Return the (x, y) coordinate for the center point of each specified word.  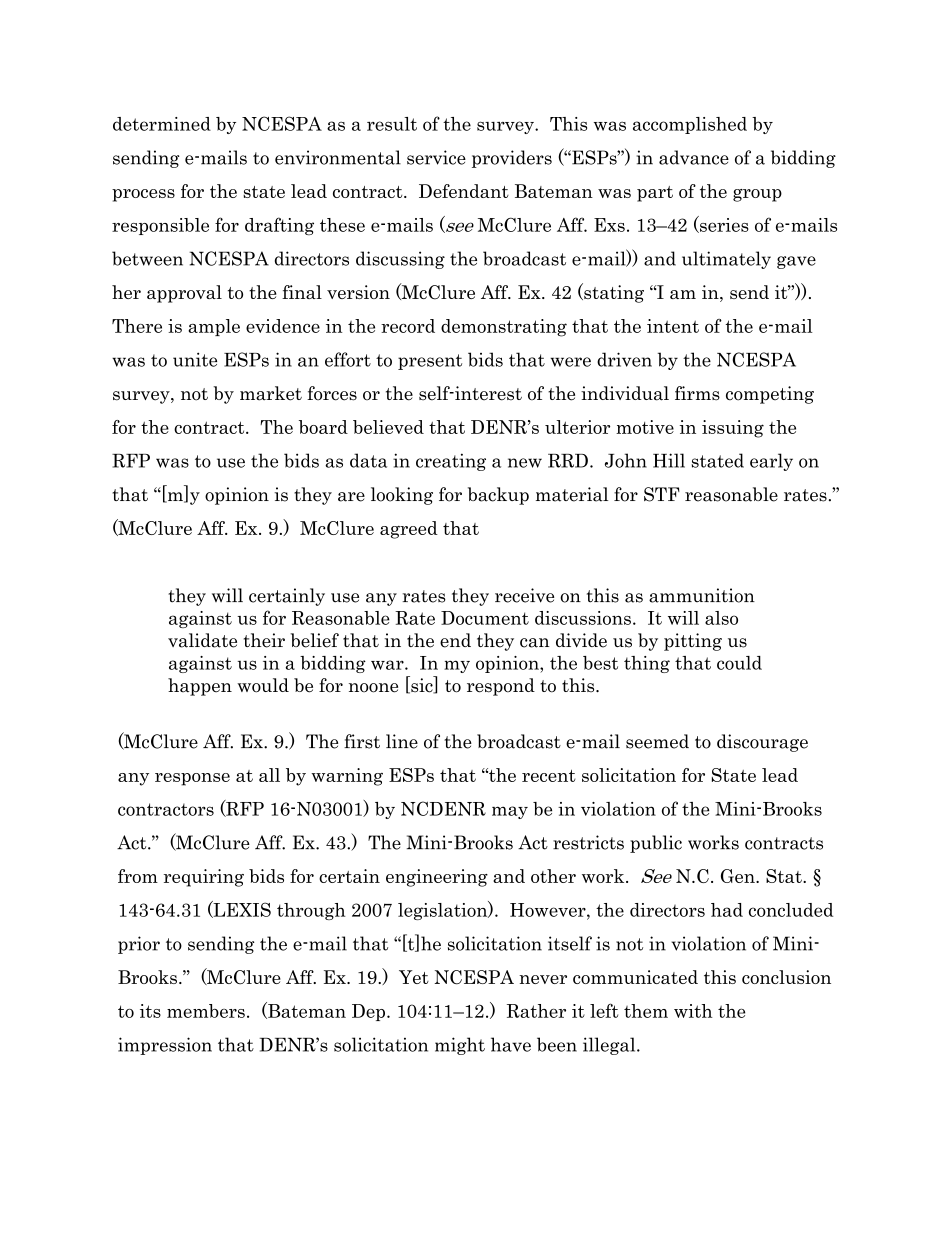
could (739, 663)
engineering (437, 878)
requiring (204, 878)
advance (694, 157)
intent (673, 326)
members (206, 1011)
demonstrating (504, 328)
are (351, 497)
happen (200, 687)
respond (501, 687)
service (436, 157)
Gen (739, 876)
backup (498, 496)
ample (214, 327)
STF (662, 494)
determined (162, 124)
